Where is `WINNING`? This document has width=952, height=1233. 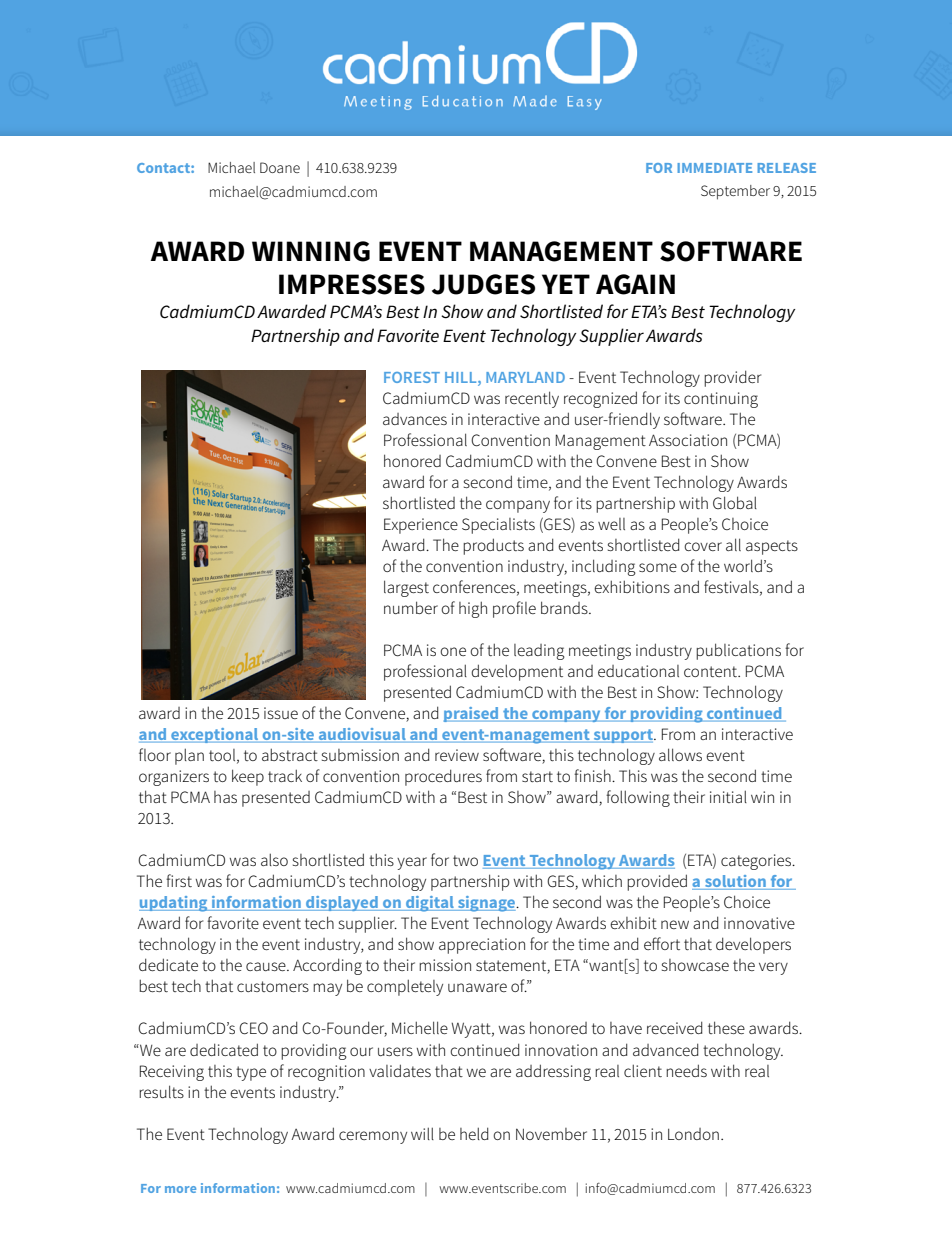 WINNING is located at coordinates (311, 251).
